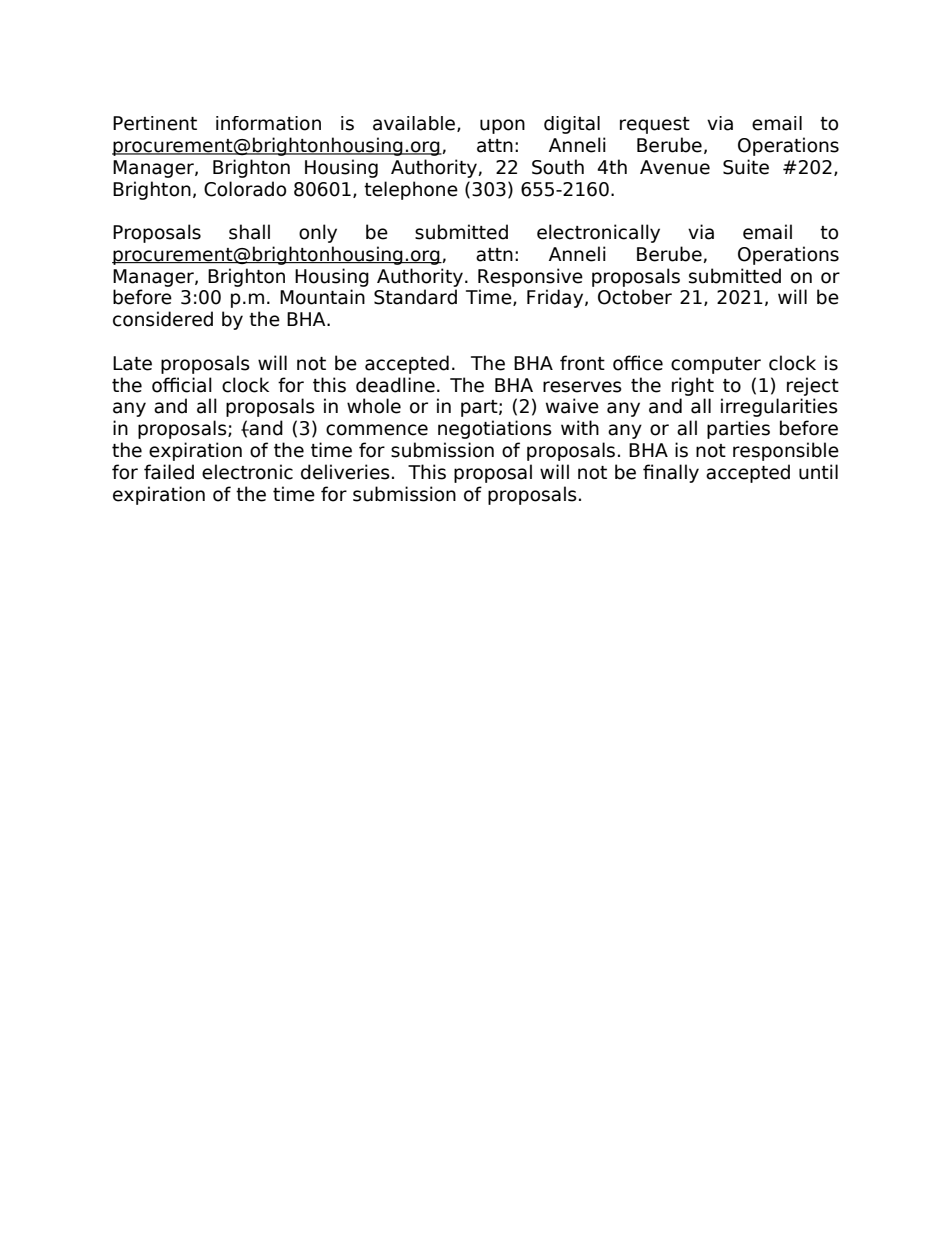 Image resolution: width=952 pixels, height=1233 pixels. Describe the element at coordinates (268, 123) in the screenshot. I see `information` at that location.
